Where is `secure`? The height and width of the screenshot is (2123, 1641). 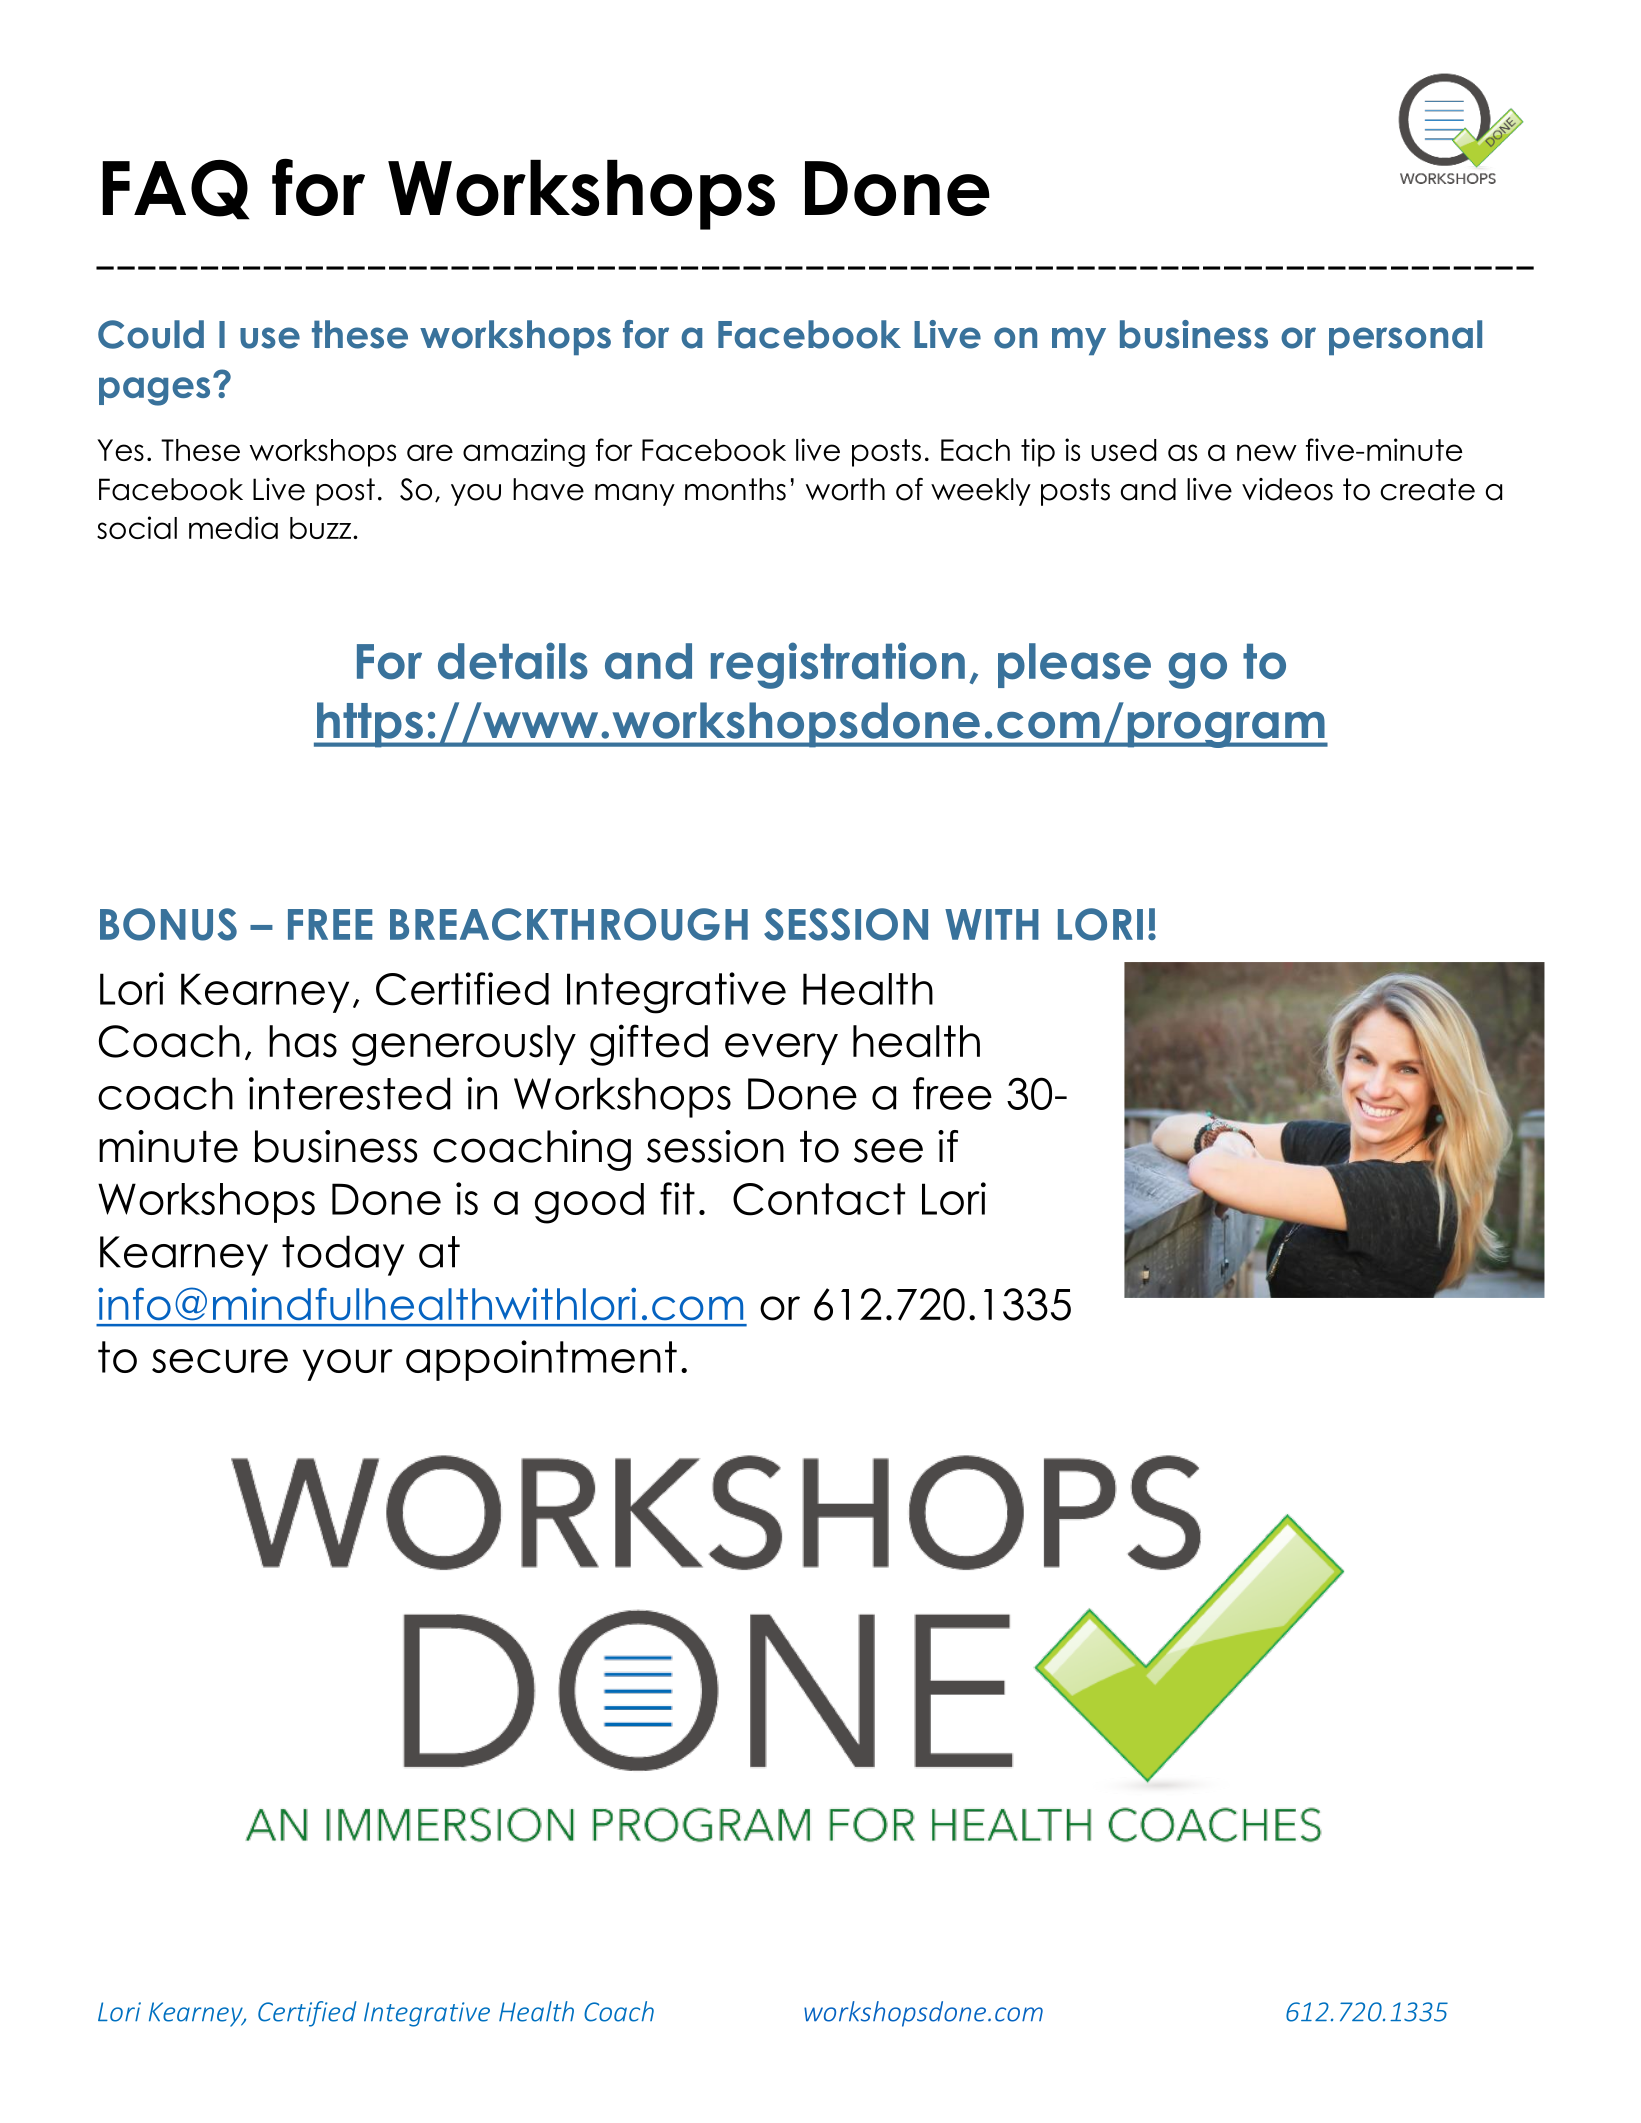
secure is located at coordinates (220, 1361).
